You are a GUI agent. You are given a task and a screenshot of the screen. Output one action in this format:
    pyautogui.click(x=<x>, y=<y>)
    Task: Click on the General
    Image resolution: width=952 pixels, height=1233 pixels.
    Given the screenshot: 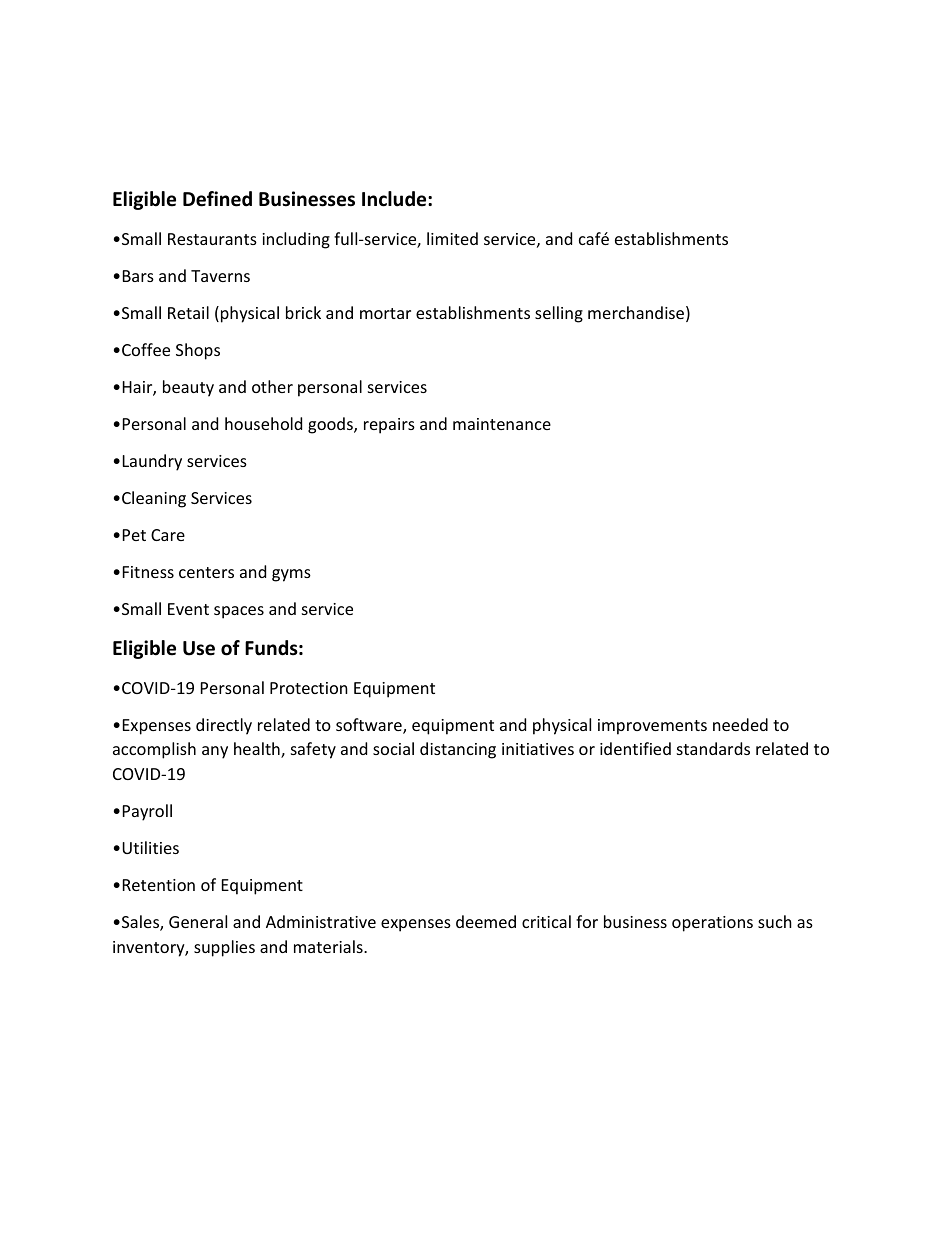 What is the action you would take?
    pyautogui.click(x=198, y=921)
